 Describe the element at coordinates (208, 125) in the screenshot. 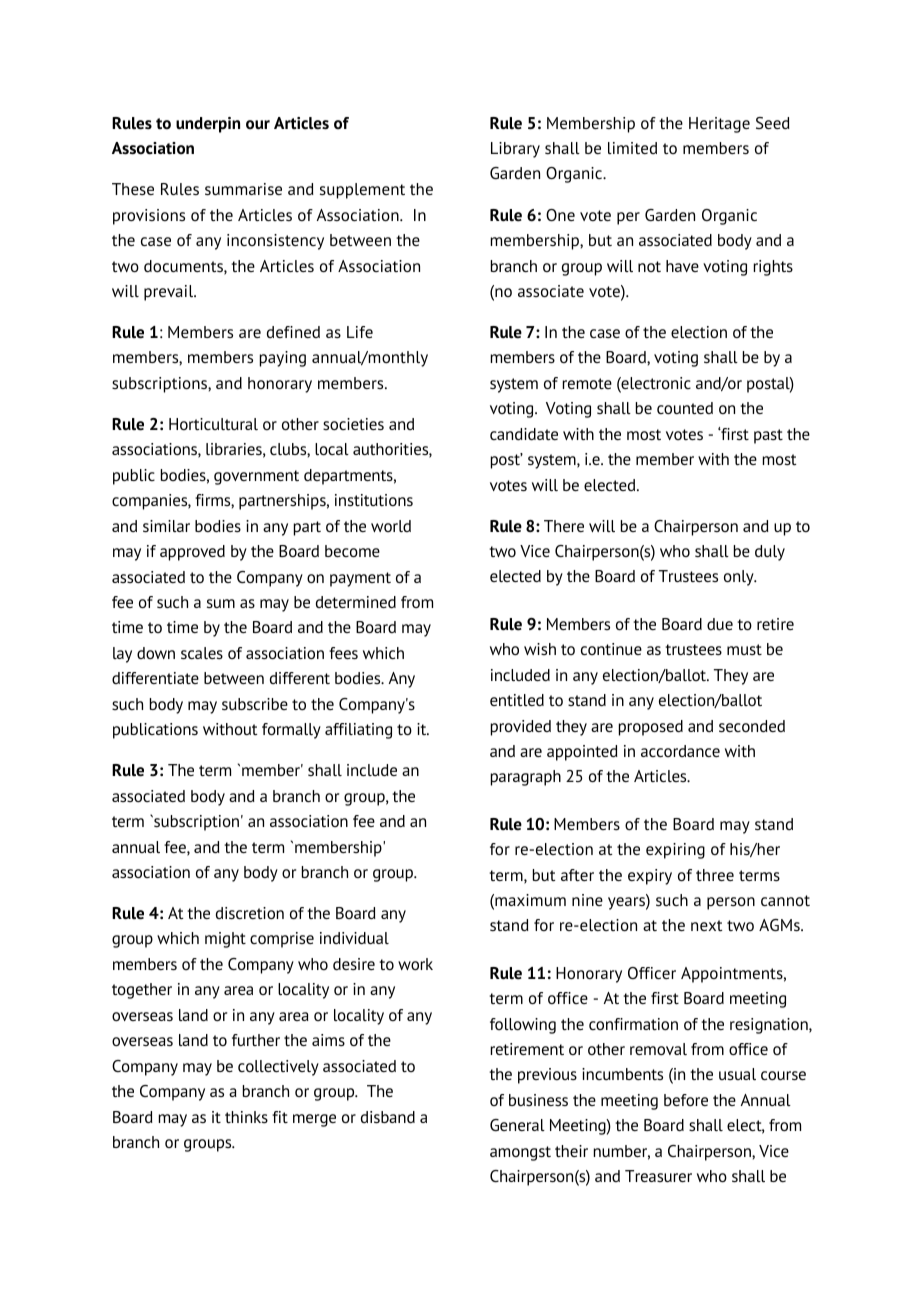

I see `underpin` at that location.
